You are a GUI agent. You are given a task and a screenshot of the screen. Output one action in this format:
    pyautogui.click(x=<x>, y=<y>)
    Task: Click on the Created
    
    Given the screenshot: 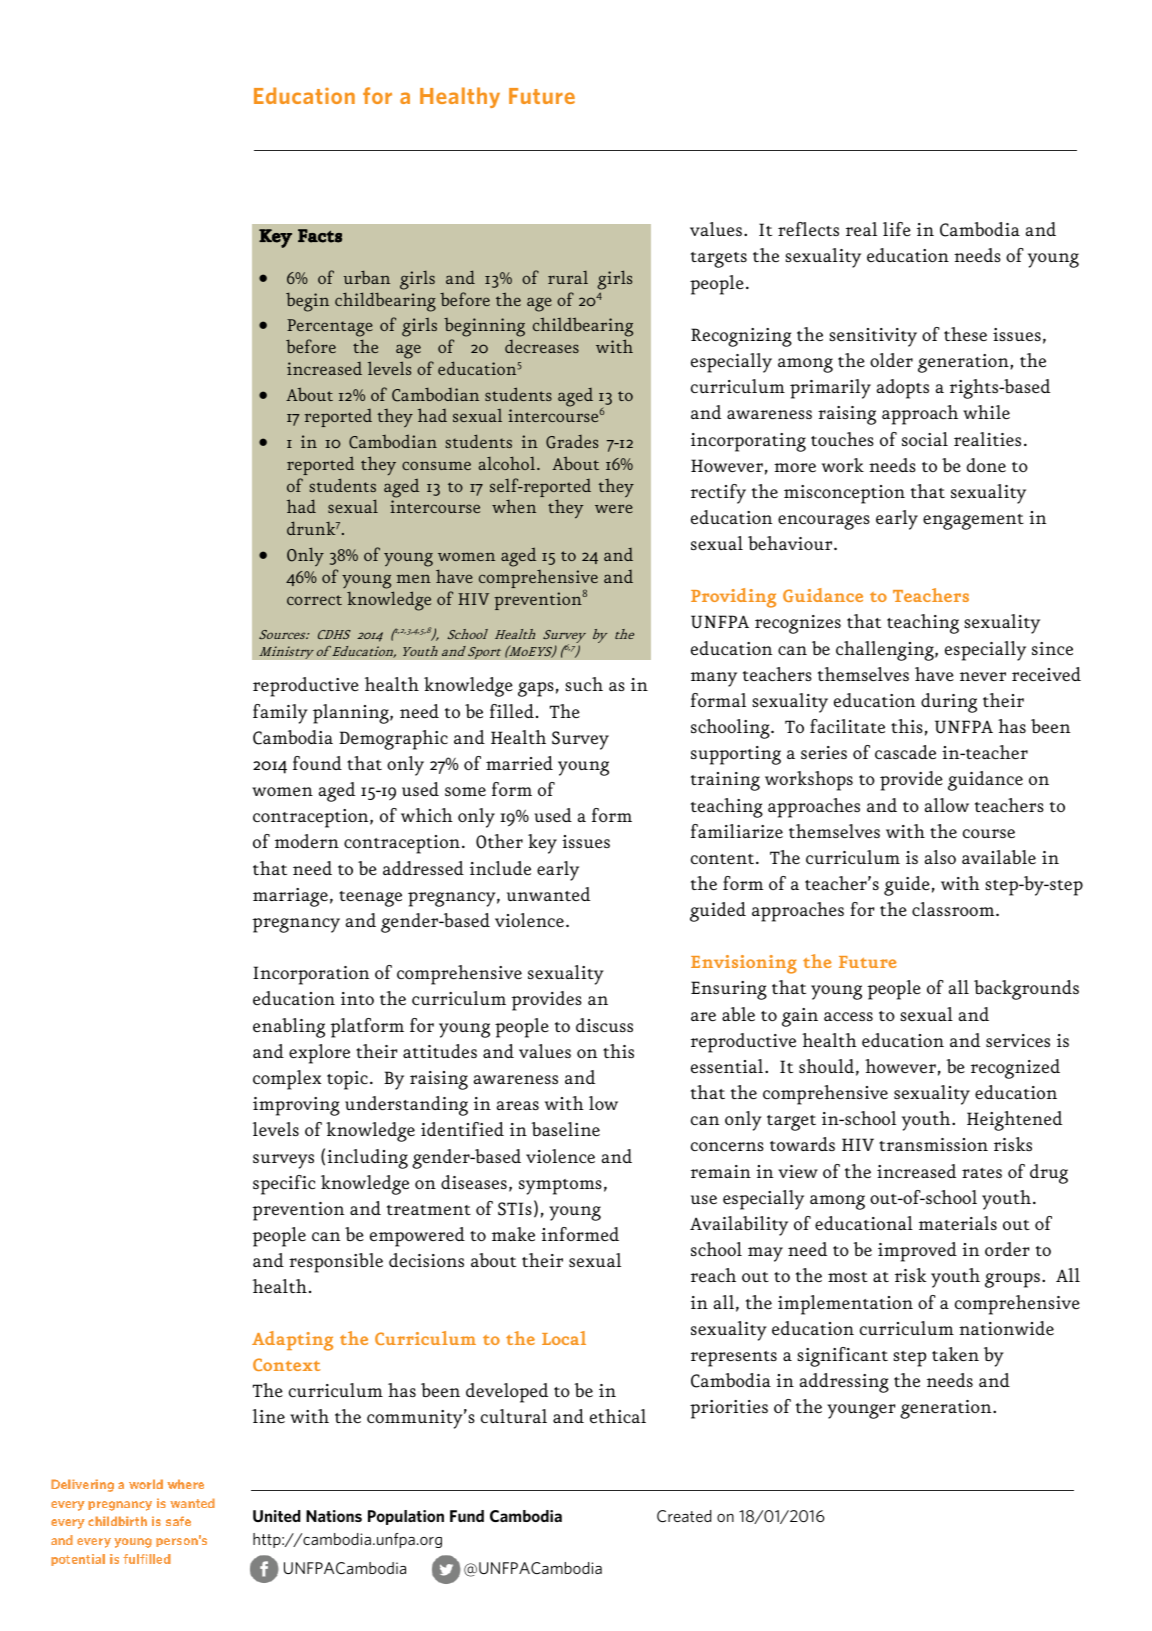 What is the action you would take?
    pyautogui.click(x=684, y=1516)
